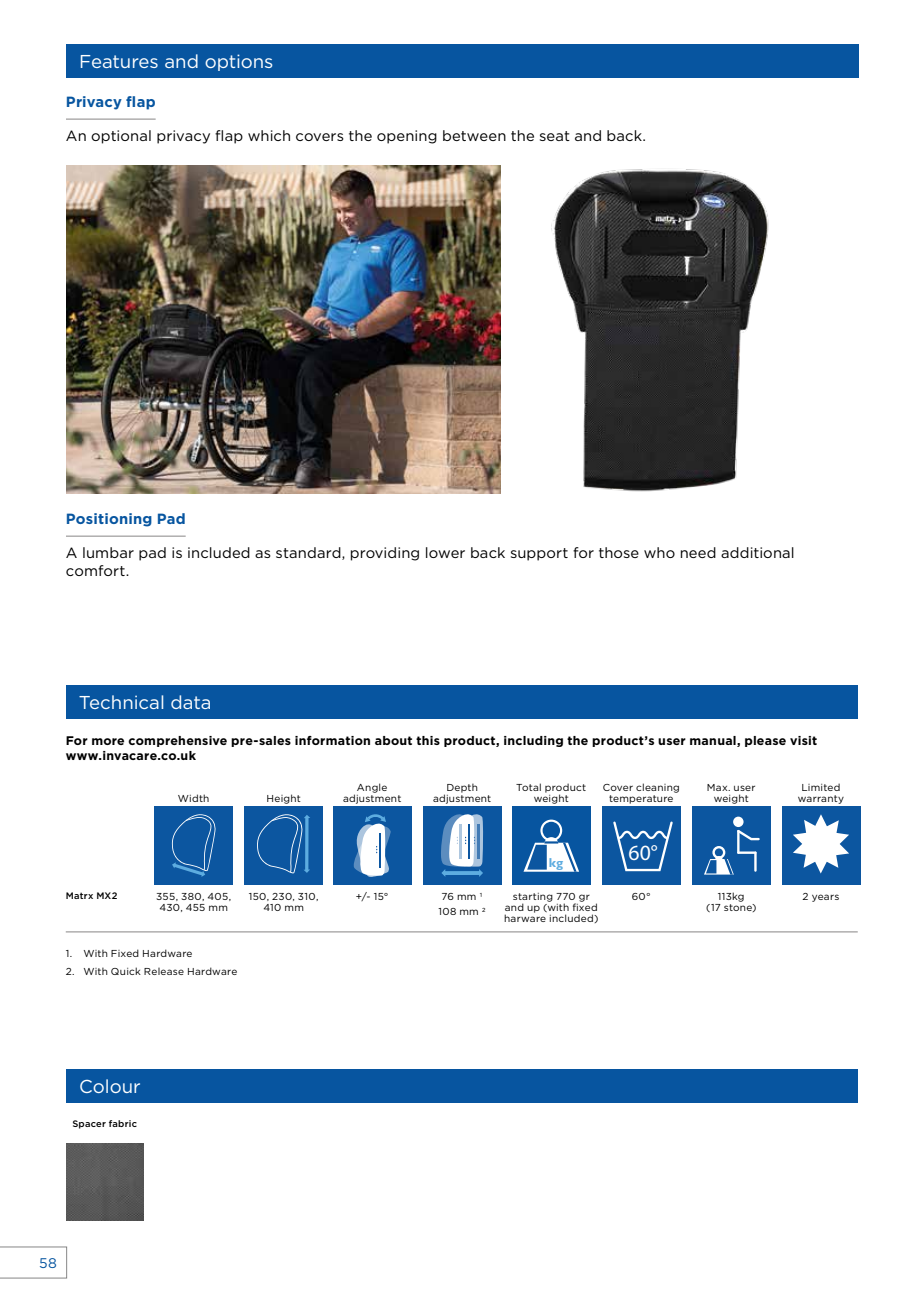 This screenshot has height=1308, width=924. Describe the element at coordinates (757, 552) in the screenshot. I see `additional` at that location.
